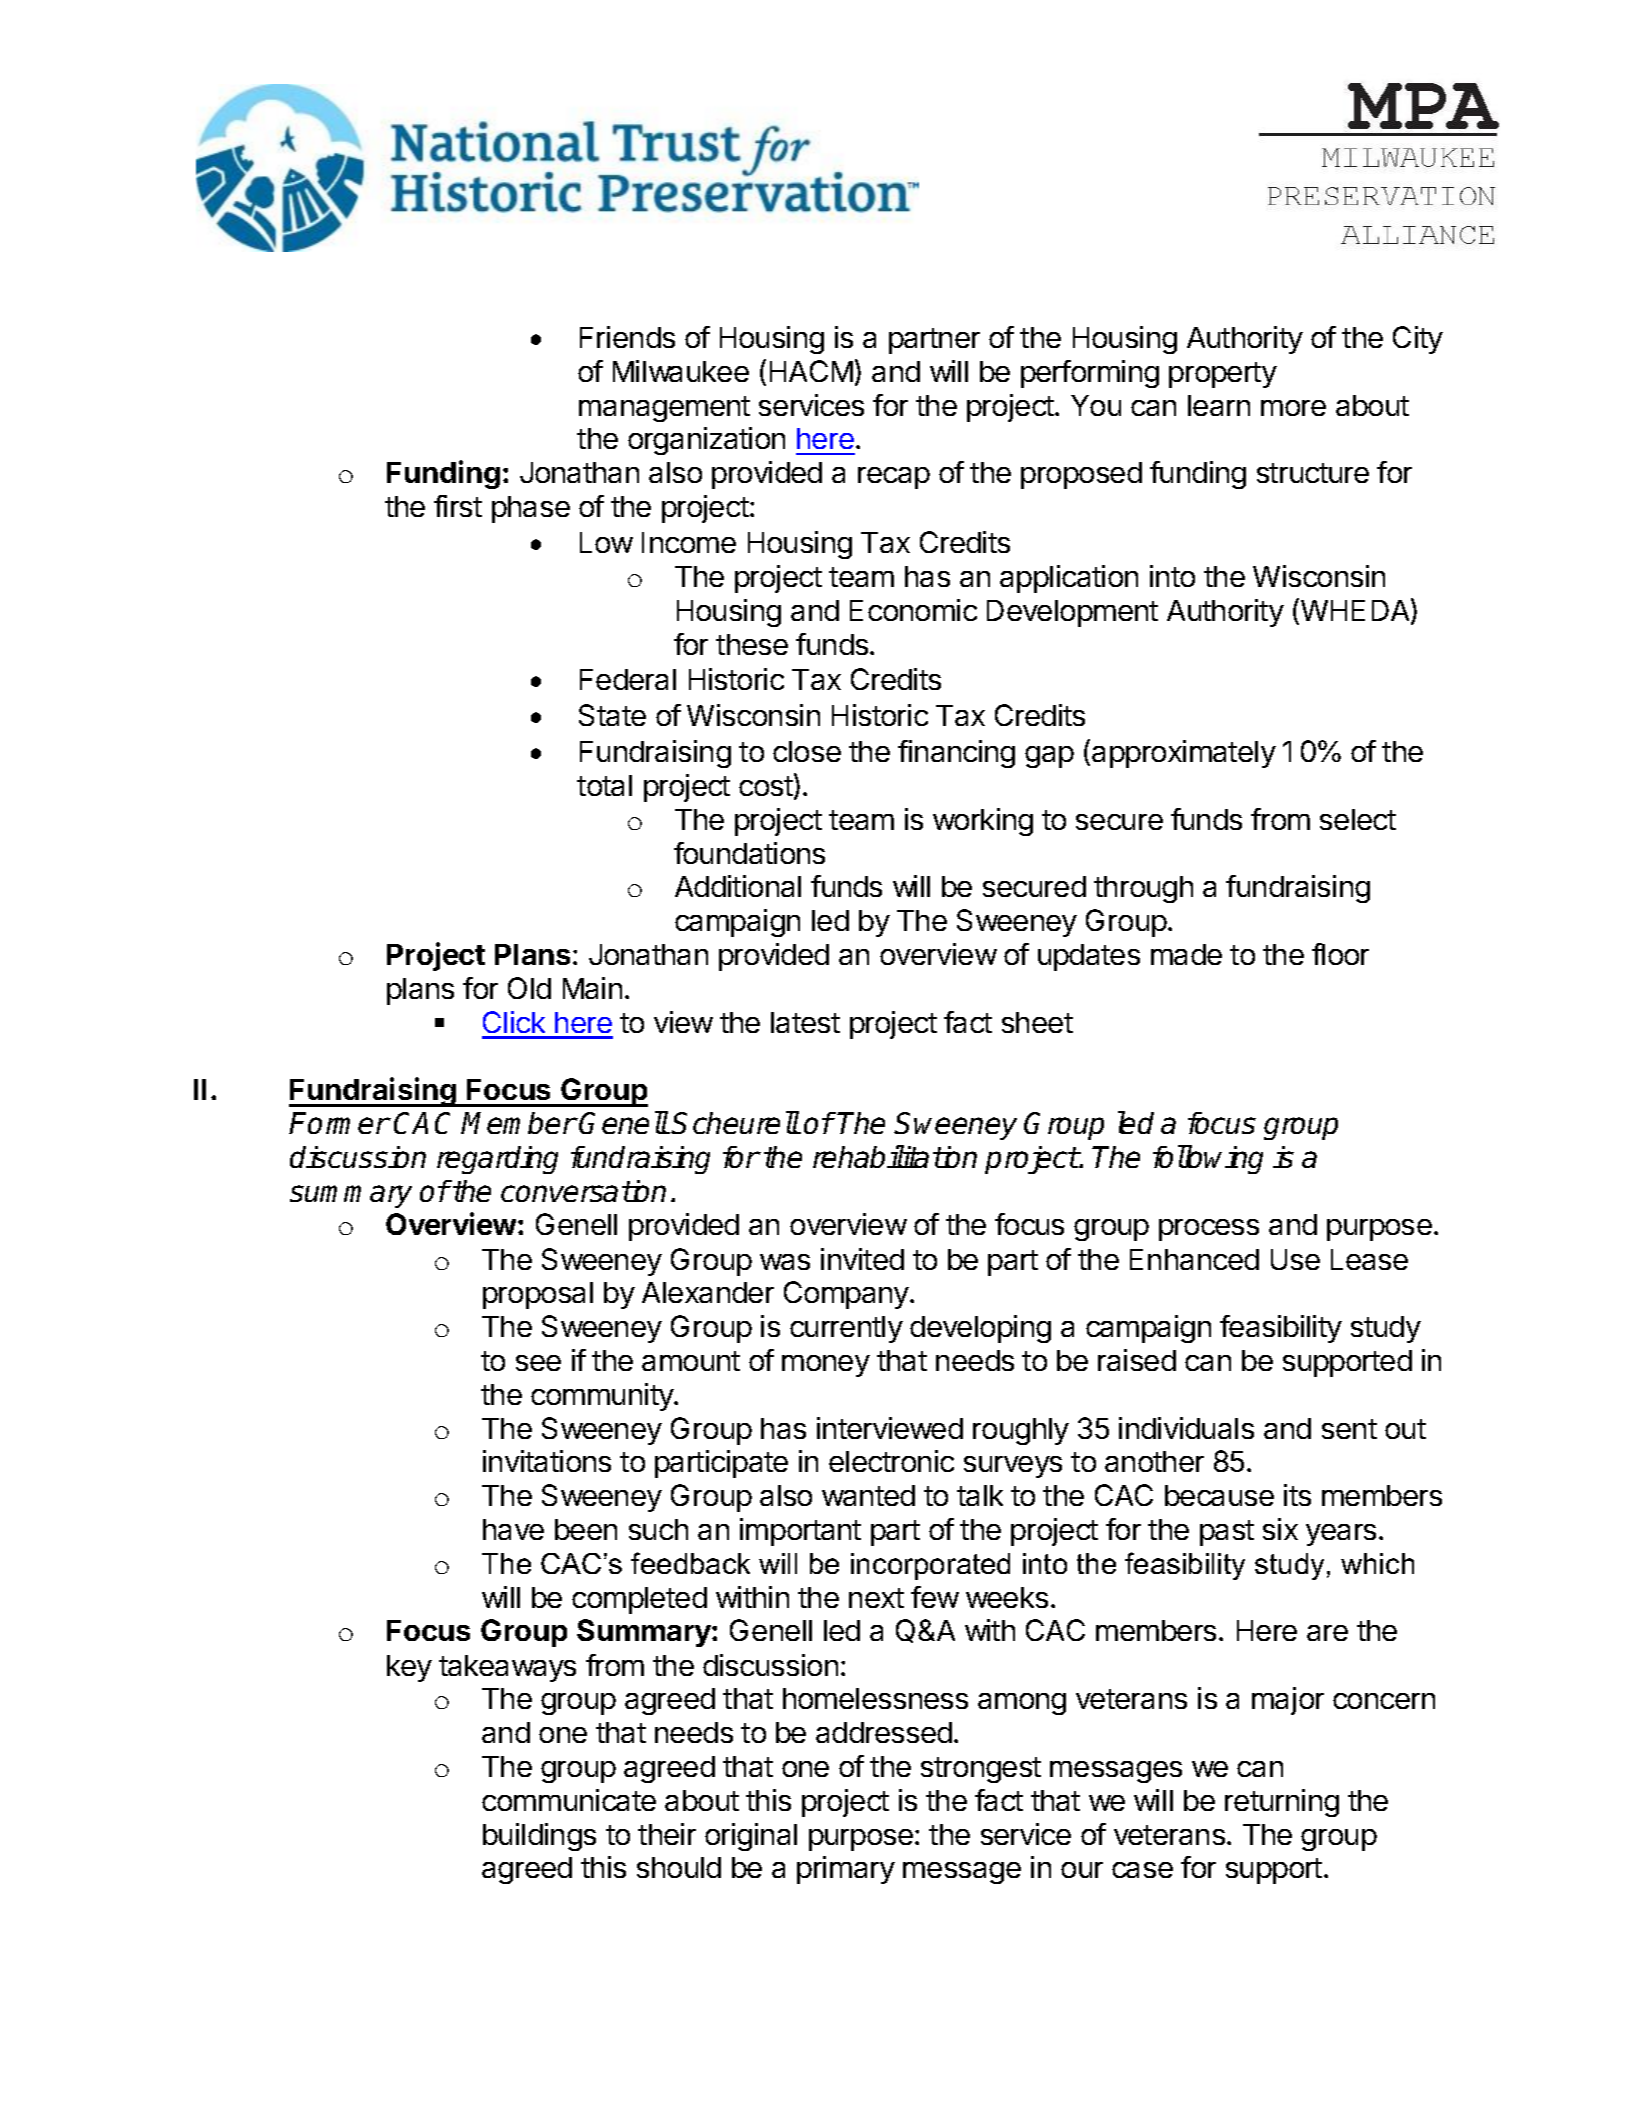  Describe the element at coordinates (1349, 1429) in the document. I see `sent` at that location.
